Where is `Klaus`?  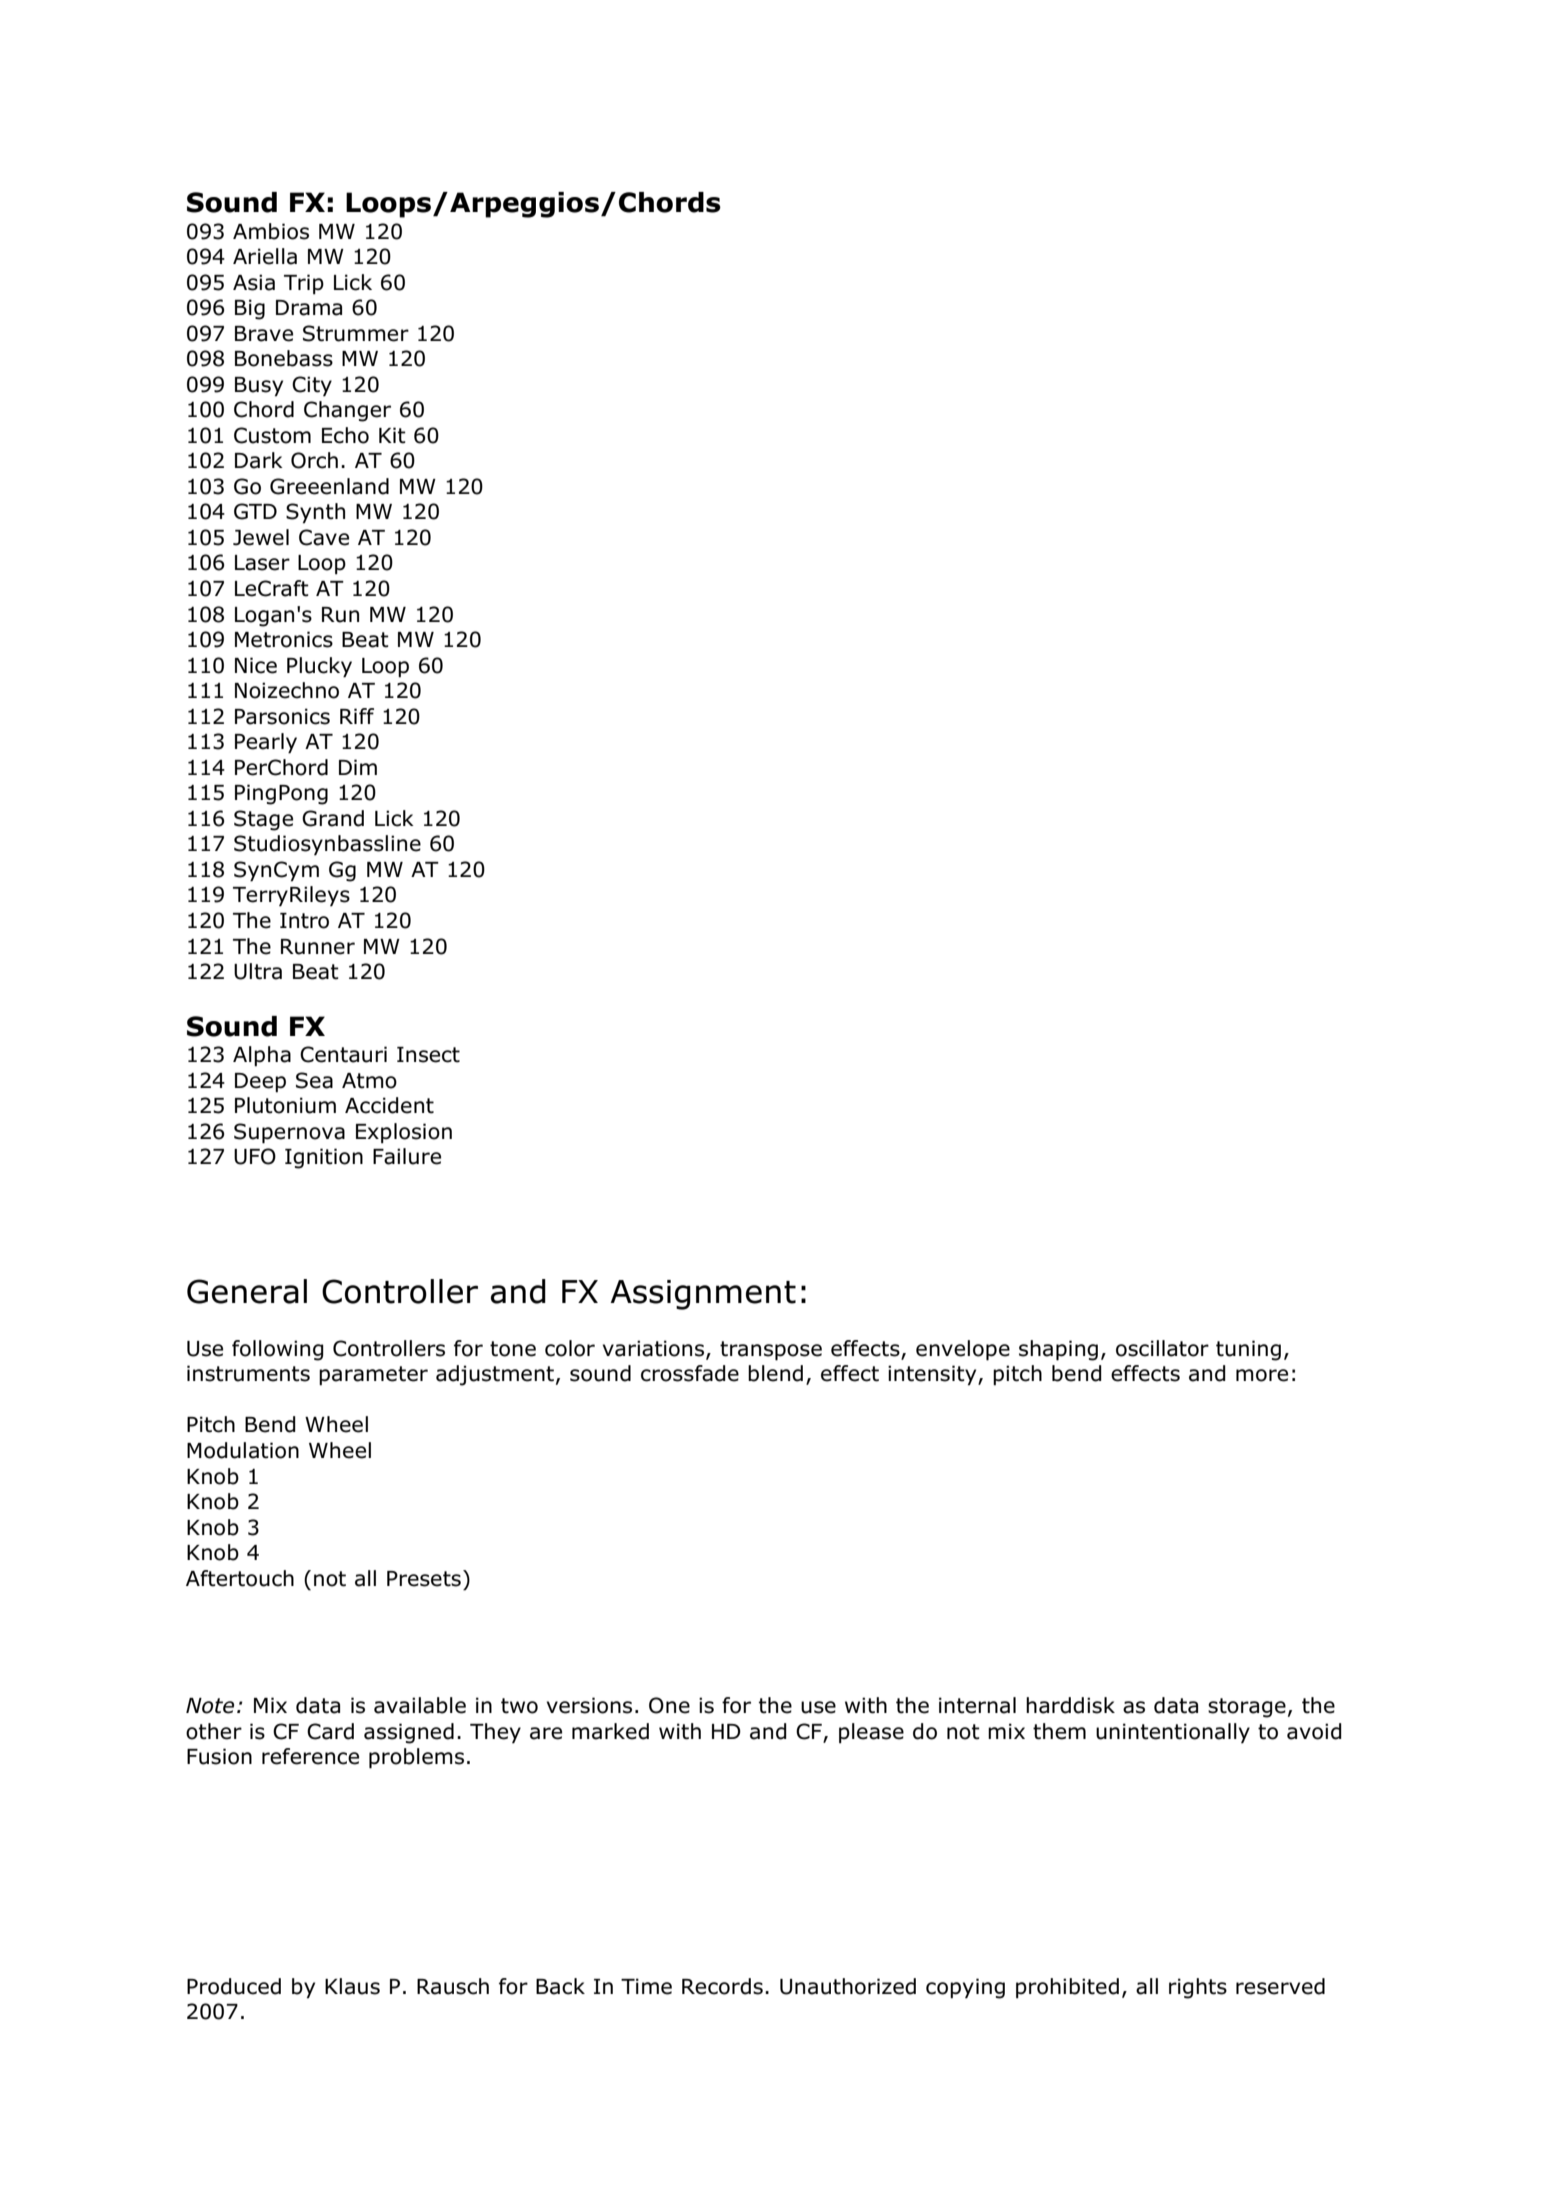
Klaus is located at coordinates (352, 1986).
